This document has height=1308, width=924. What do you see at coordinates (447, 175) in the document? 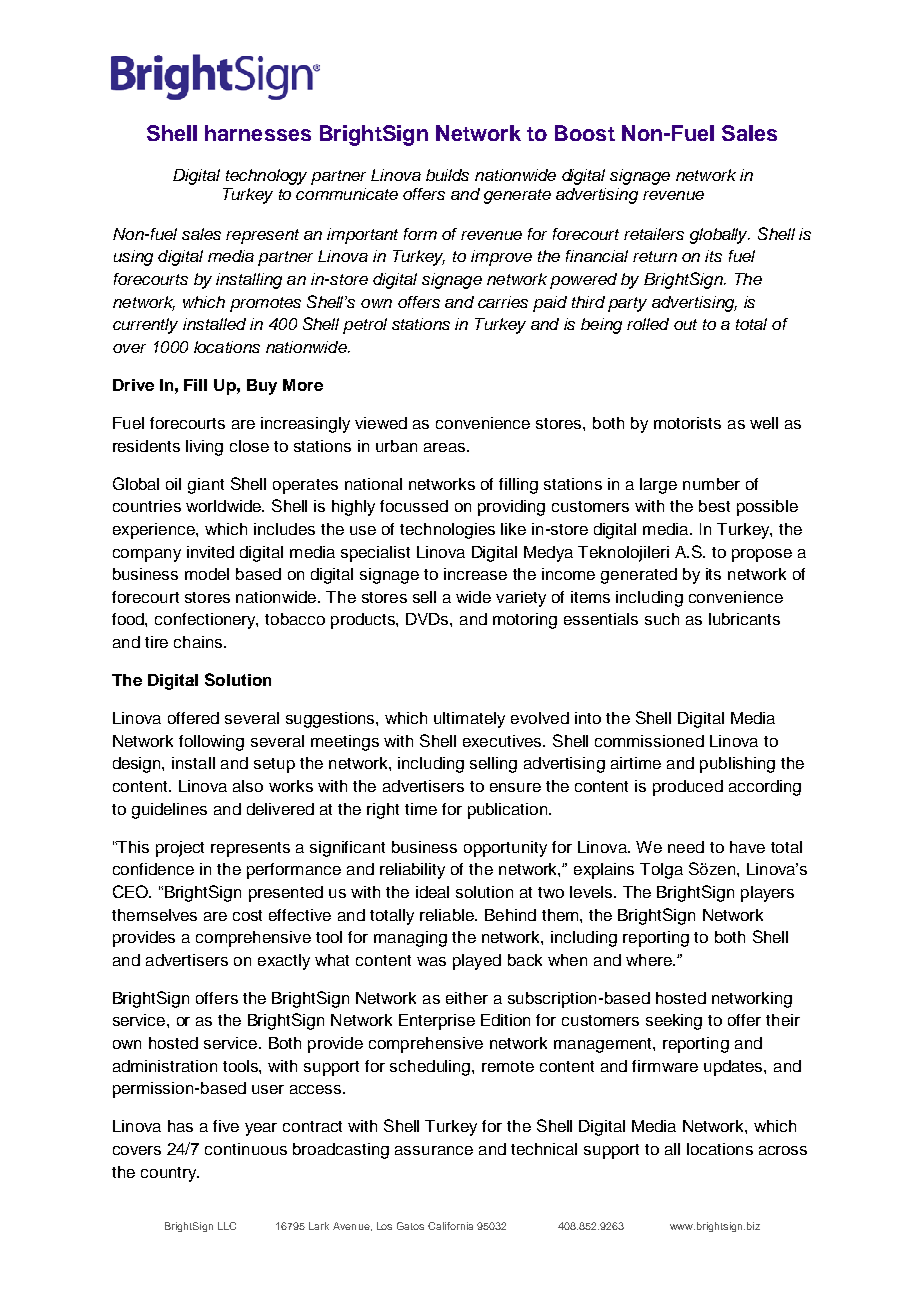
I see `builds` at bounding box center [447, 175].
